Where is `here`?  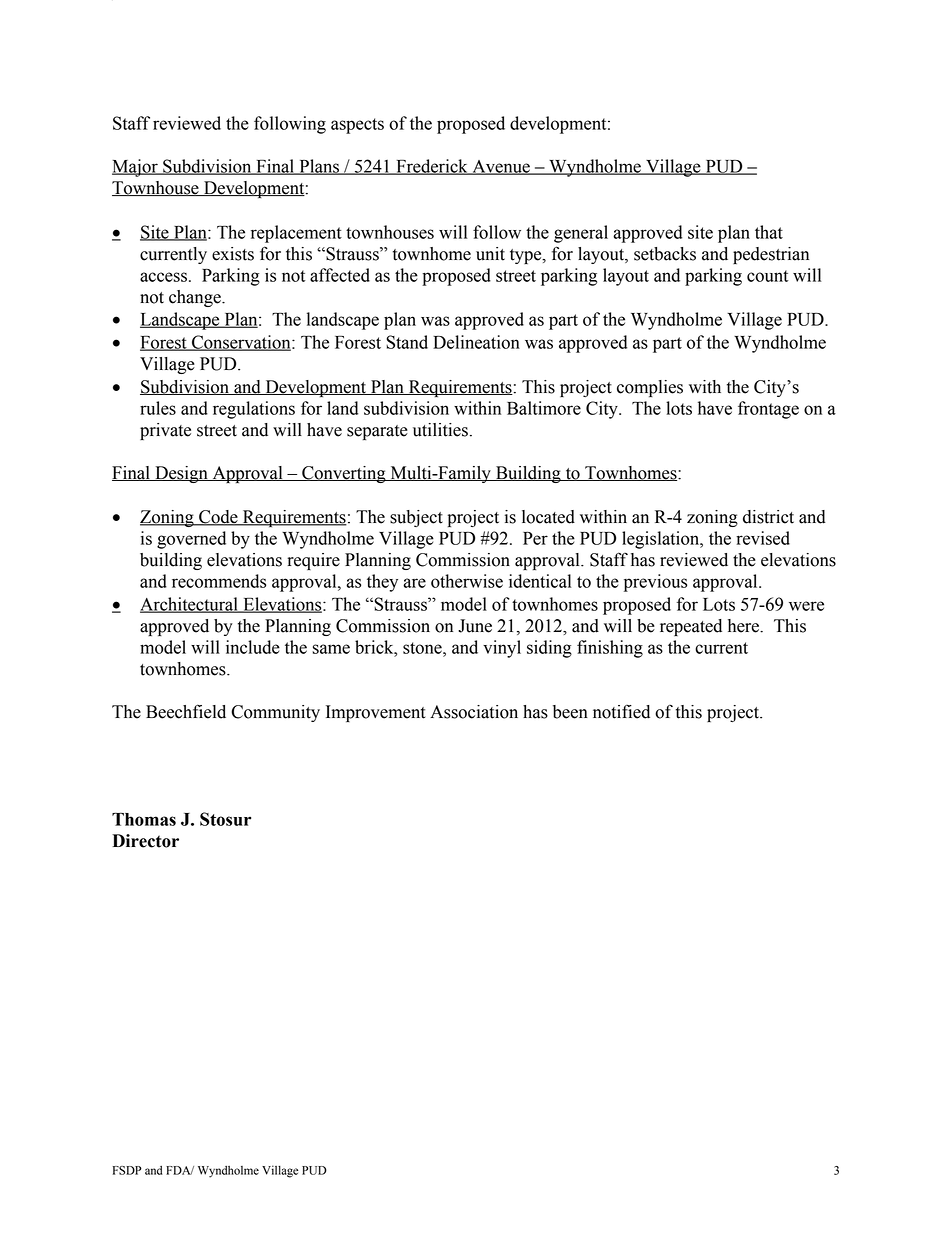
here is located at coordinates (744, 626).
